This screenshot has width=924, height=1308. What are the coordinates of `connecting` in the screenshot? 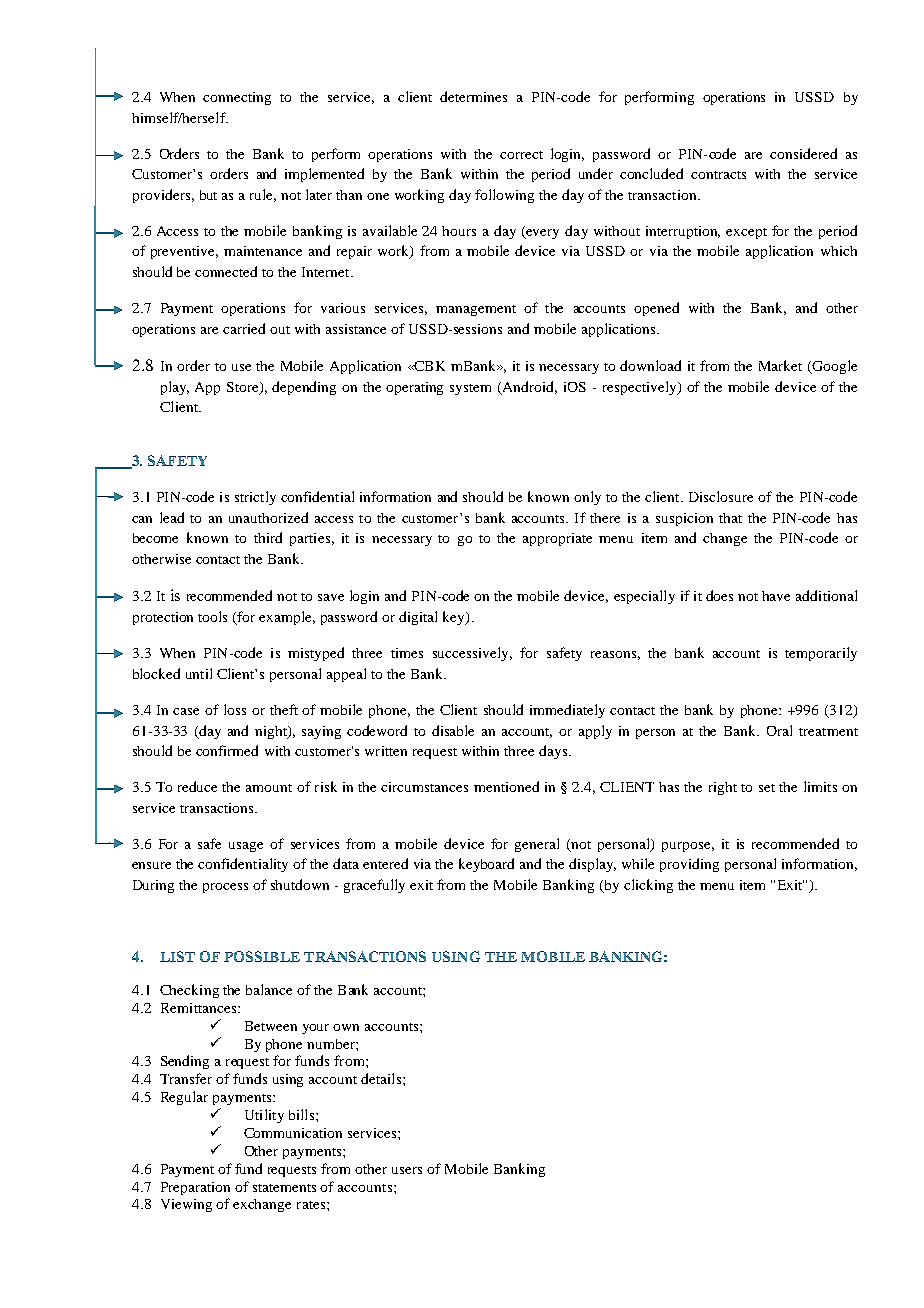 It's located at (237, 98).
